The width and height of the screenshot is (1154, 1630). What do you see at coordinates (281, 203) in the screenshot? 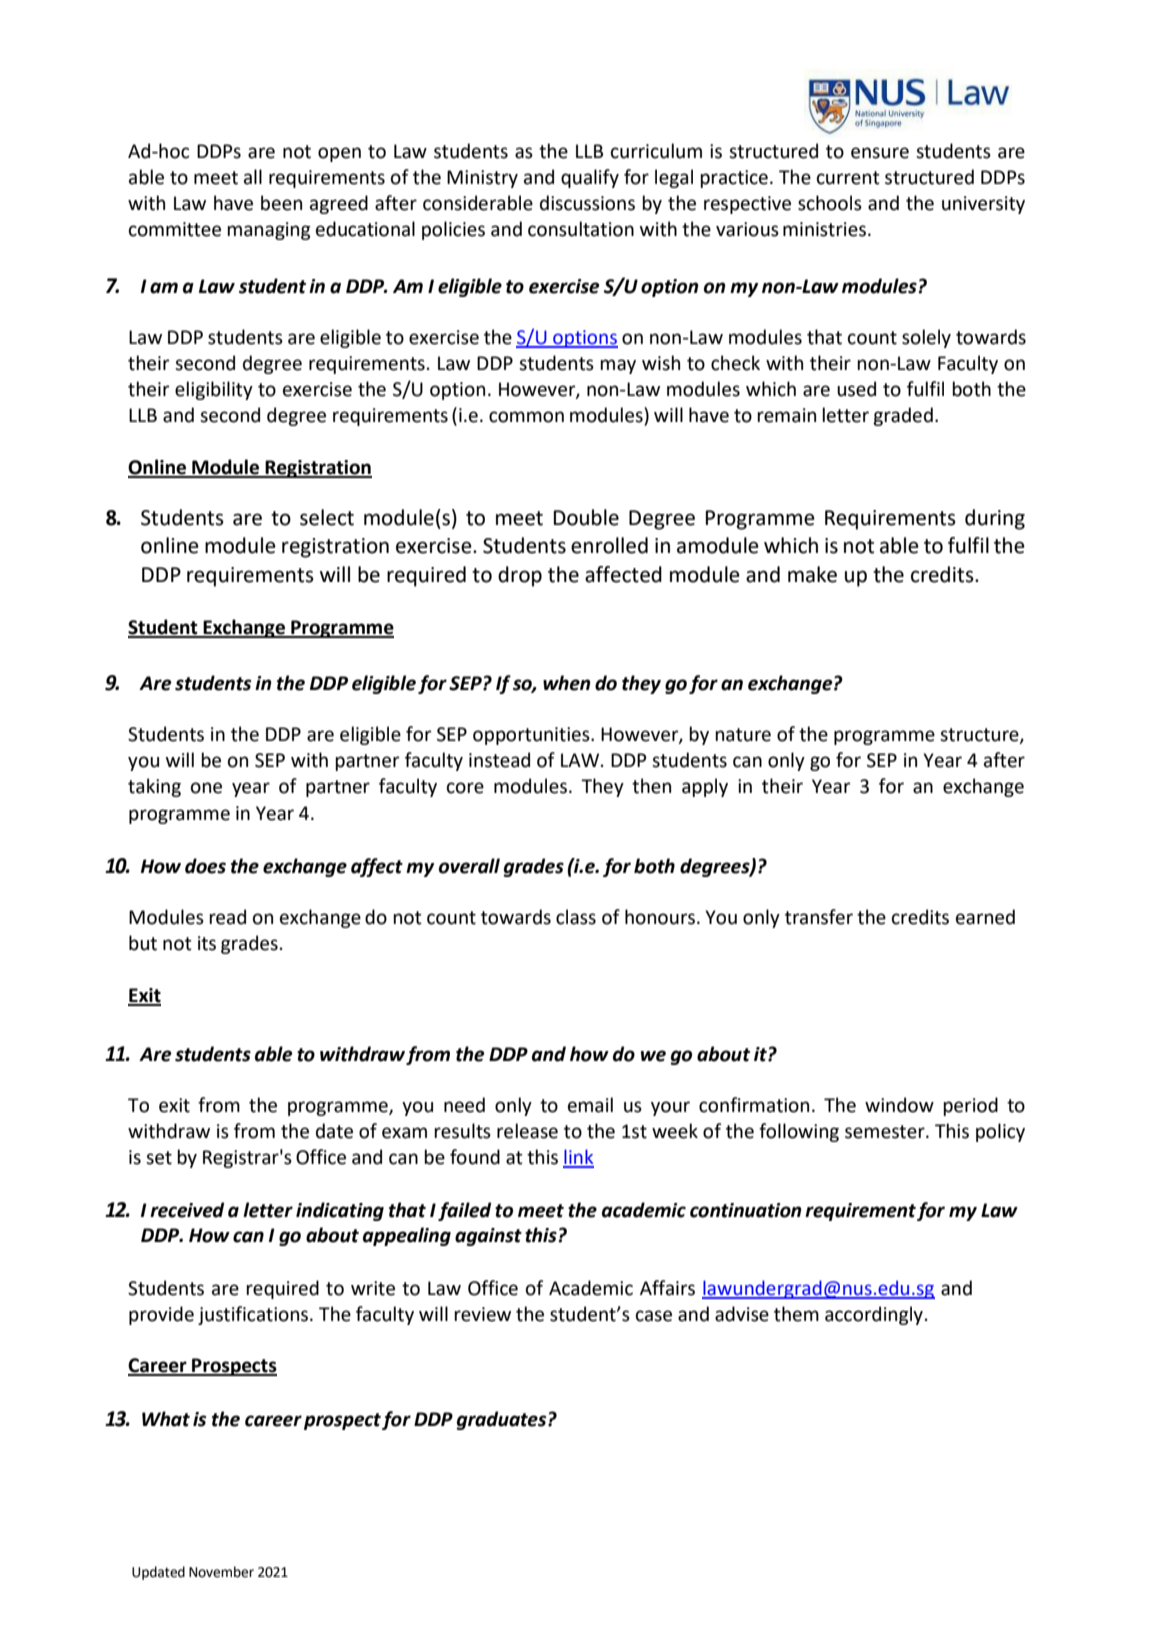
I see `been` at bounding box center [281, 203].
